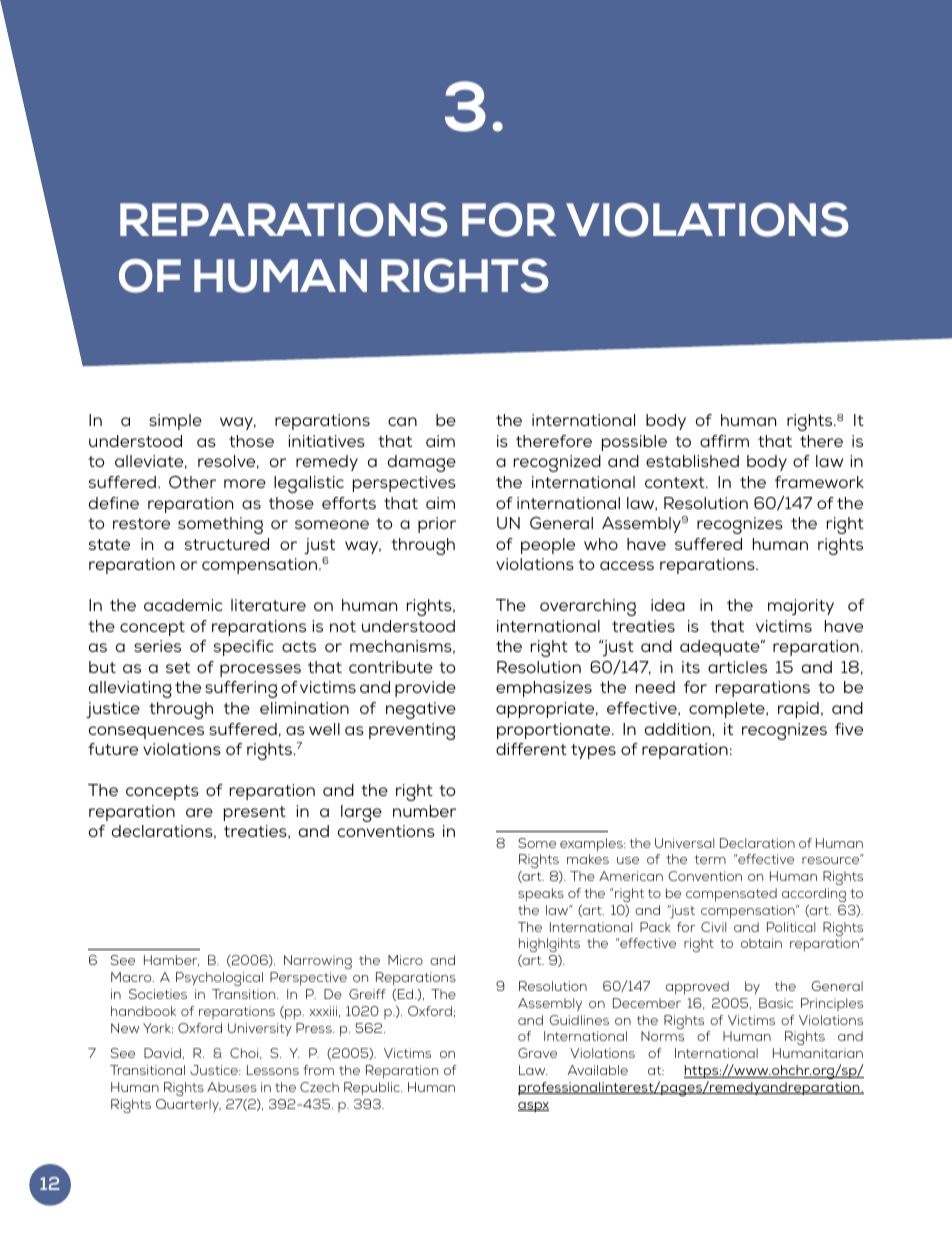 The image size is (952, 1233). I want to click on overarching, so click(588, 607).
